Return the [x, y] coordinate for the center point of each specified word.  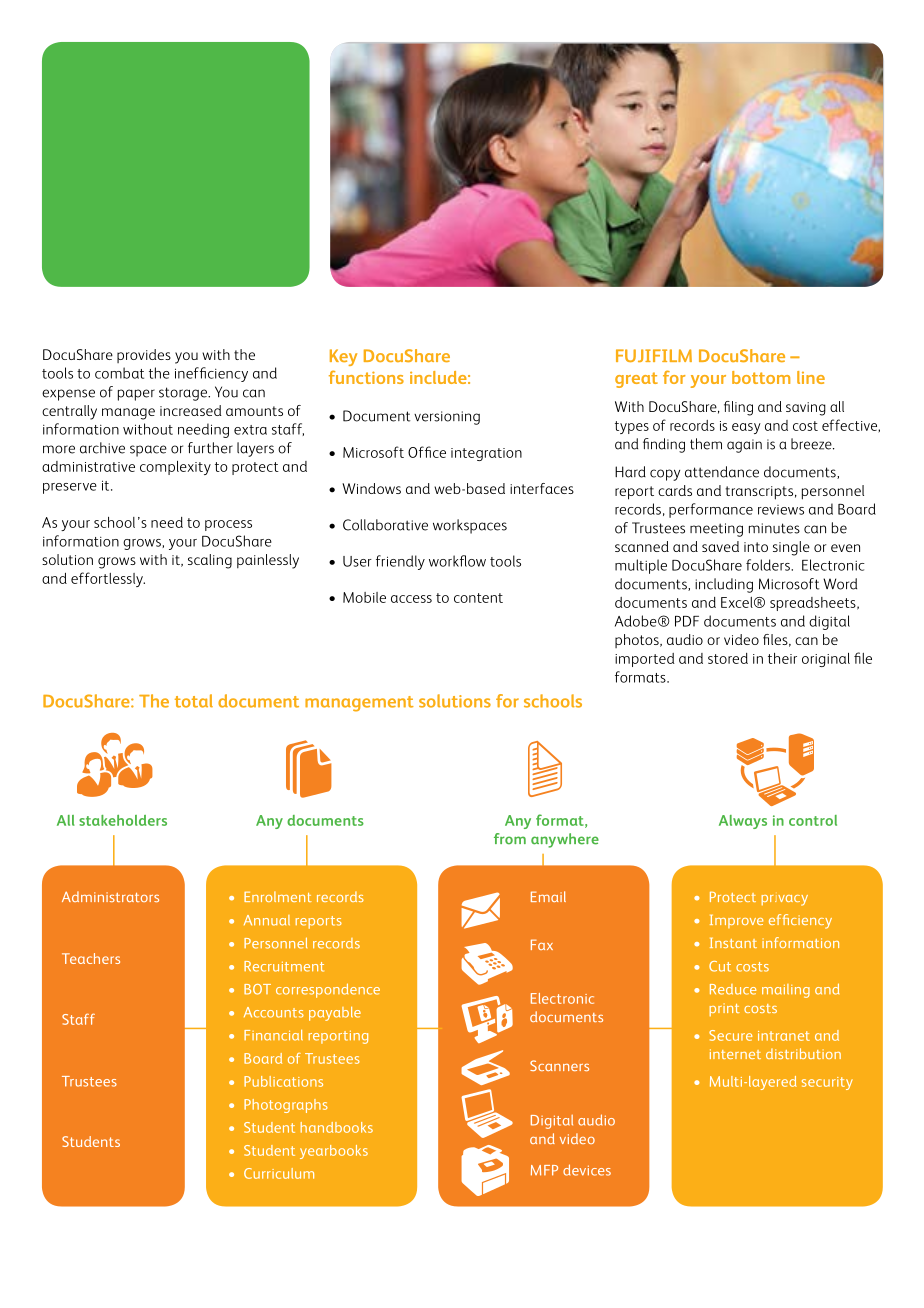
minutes [774, 528]
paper [136, 395]
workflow [457, 561]
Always [743, 822]
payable [335, 1014]
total [194, 701]
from [510, 839]
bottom [761, 377]
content [478, 598]
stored [728, 658]
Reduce [733, 989]
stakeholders [123, 820]
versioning [447, 418]
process [228, 525]
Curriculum [279, 1173]
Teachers [91, 958]
